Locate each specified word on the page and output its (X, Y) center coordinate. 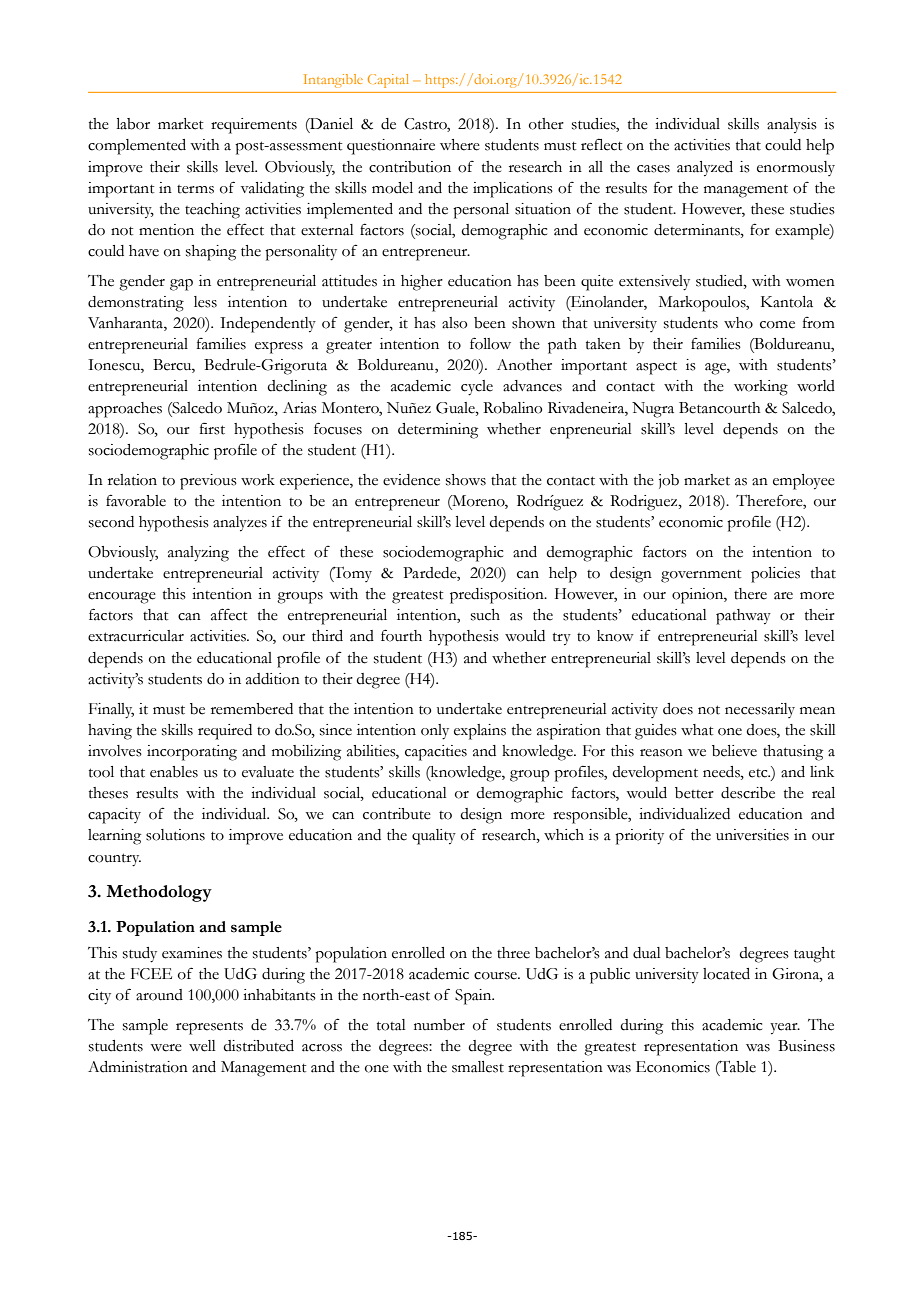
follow (490, 343)
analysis (792, 125)
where (460, 145)
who (738, 323)
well (202, 1046)
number (439, 1025)
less (205, 302)
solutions (175, 835)
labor (133, 124)
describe (748, 793)
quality (434, 837)
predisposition (498, 596)
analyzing (198, 554)
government (701, 576)
